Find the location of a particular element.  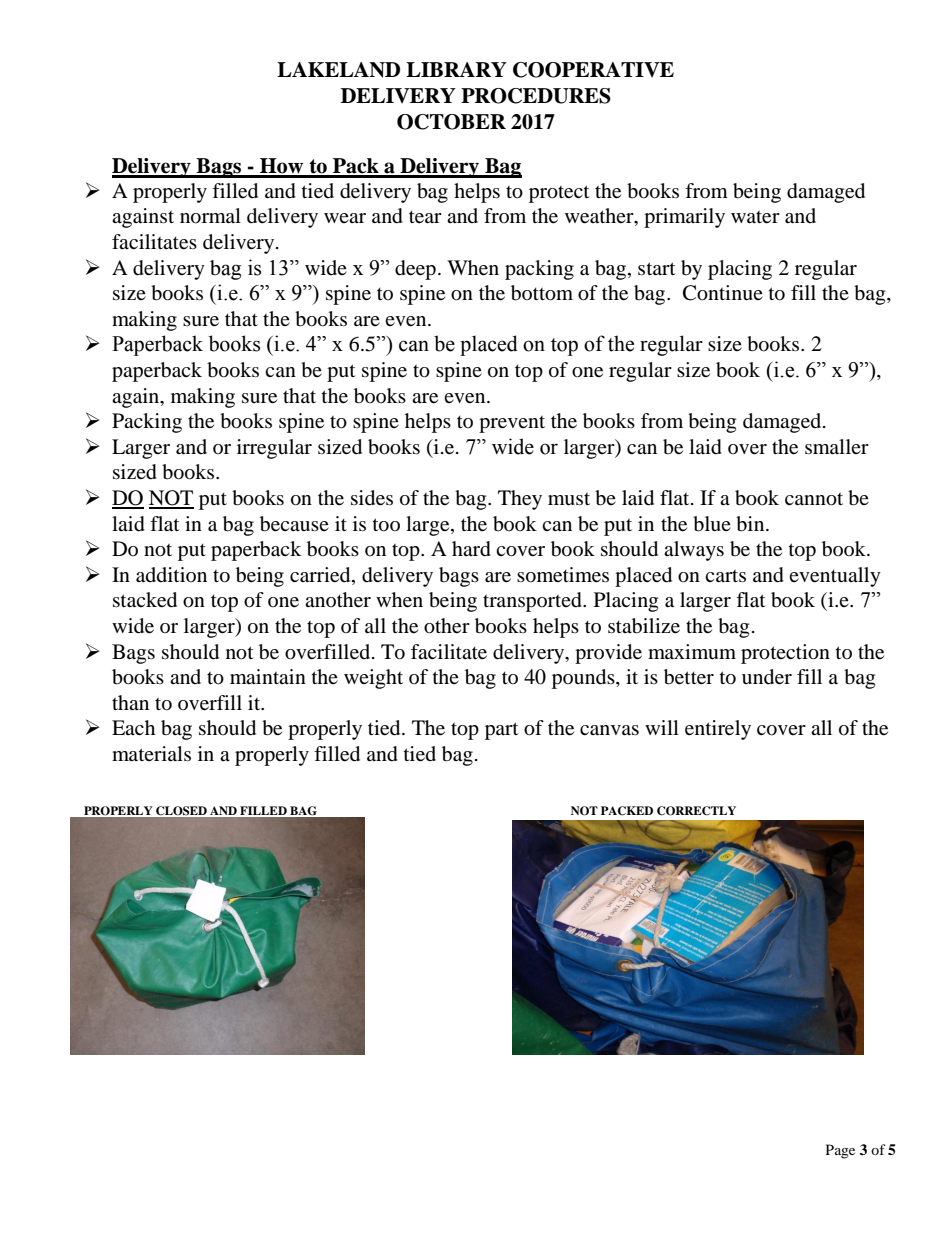

OCTOBER is located at coordinates (451, 122).
